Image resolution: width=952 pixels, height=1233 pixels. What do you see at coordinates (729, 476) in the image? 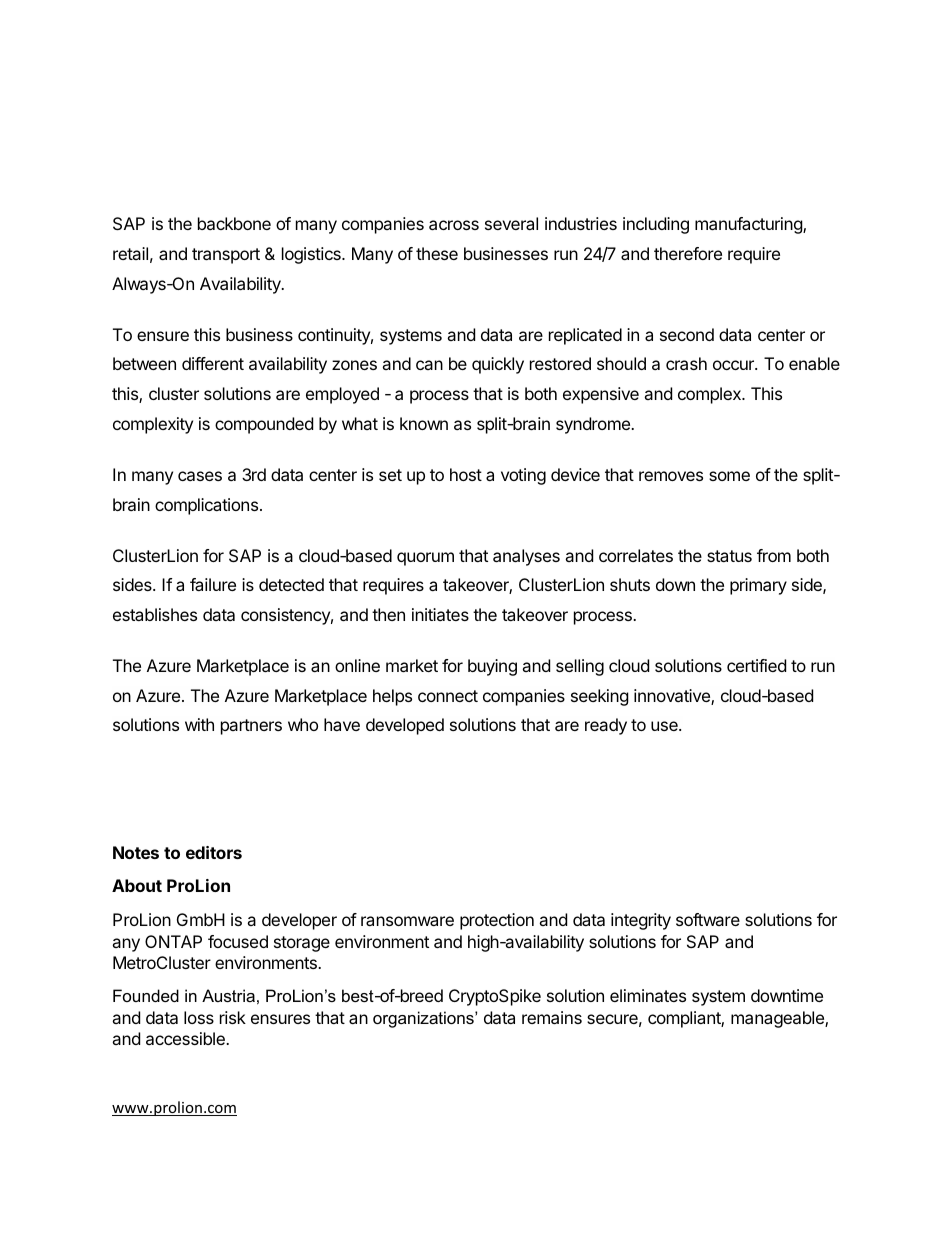
I see `some` at bounding box center [729, 476].
